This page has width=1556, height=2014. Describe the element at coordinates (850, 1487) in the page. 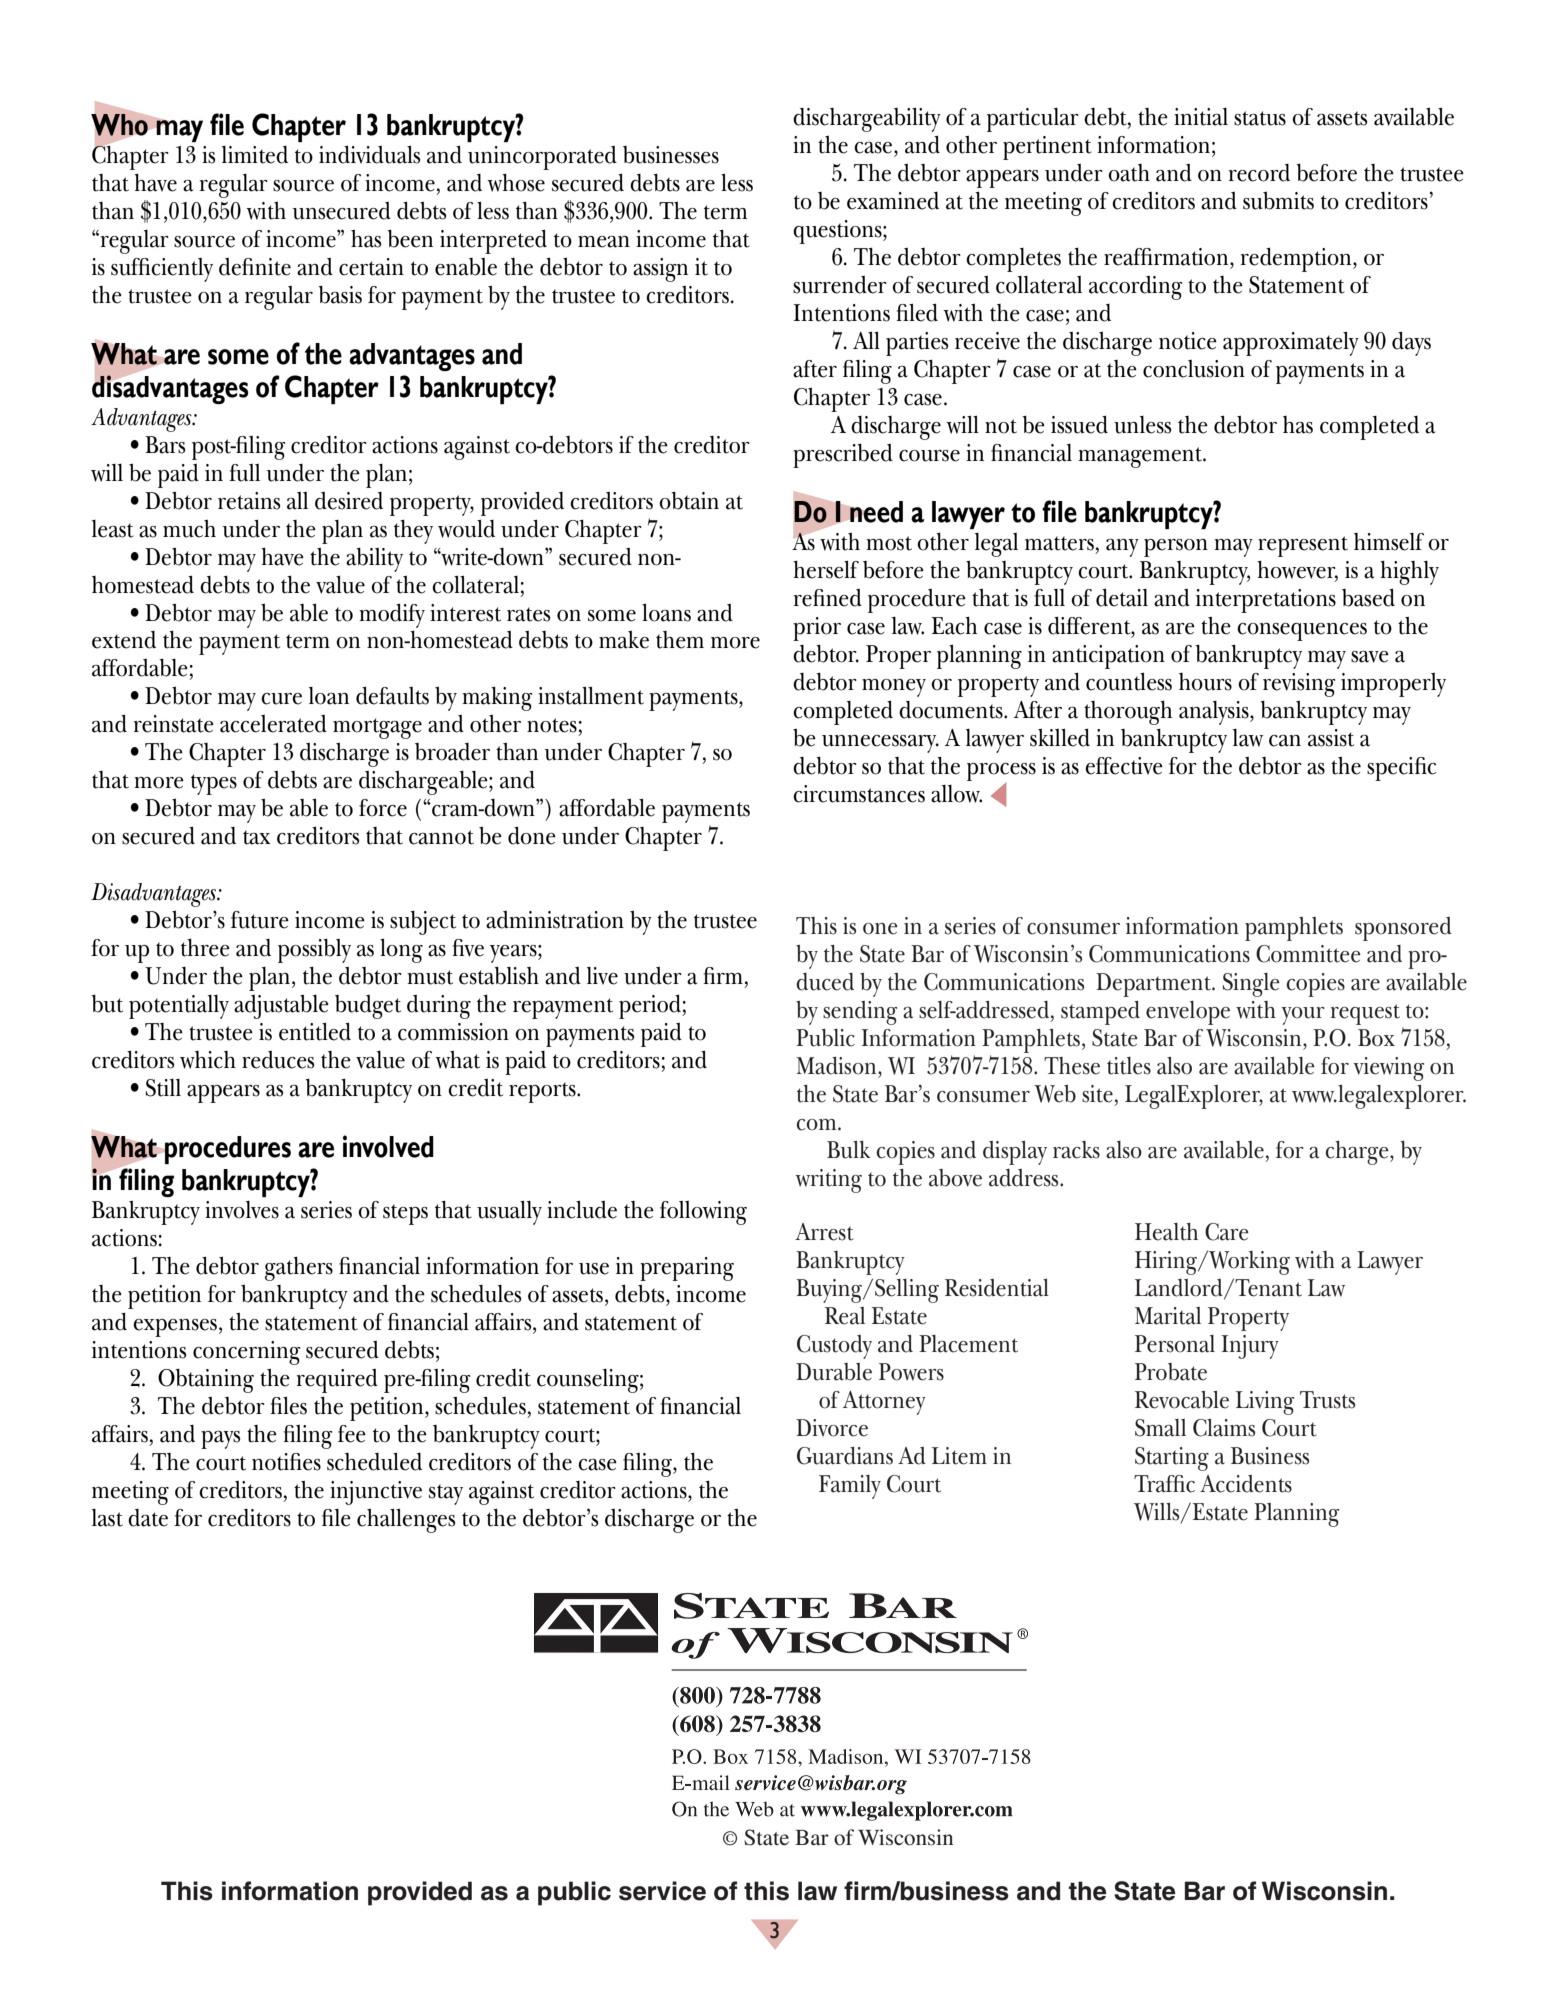

I see `Family` at that location.
